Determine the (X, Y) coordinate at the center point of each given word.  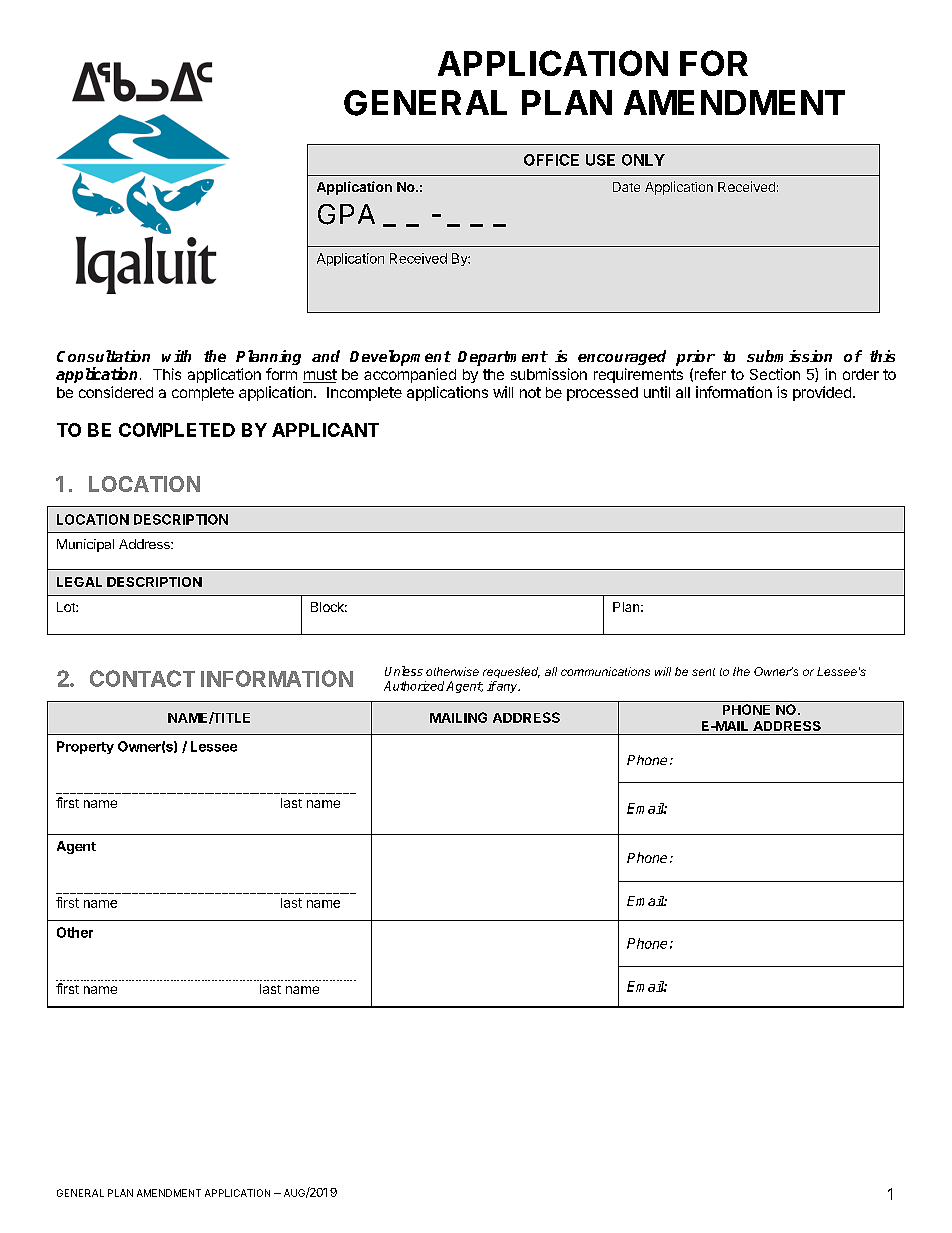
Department (503, 358)
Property (85, 747)
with (176, 356)
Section (775, 374)
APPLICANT (325, 430)
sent (703, 672)
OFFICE (551, 160)
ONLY (643, 160)
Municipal (85, 545)
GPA (346, 214)
